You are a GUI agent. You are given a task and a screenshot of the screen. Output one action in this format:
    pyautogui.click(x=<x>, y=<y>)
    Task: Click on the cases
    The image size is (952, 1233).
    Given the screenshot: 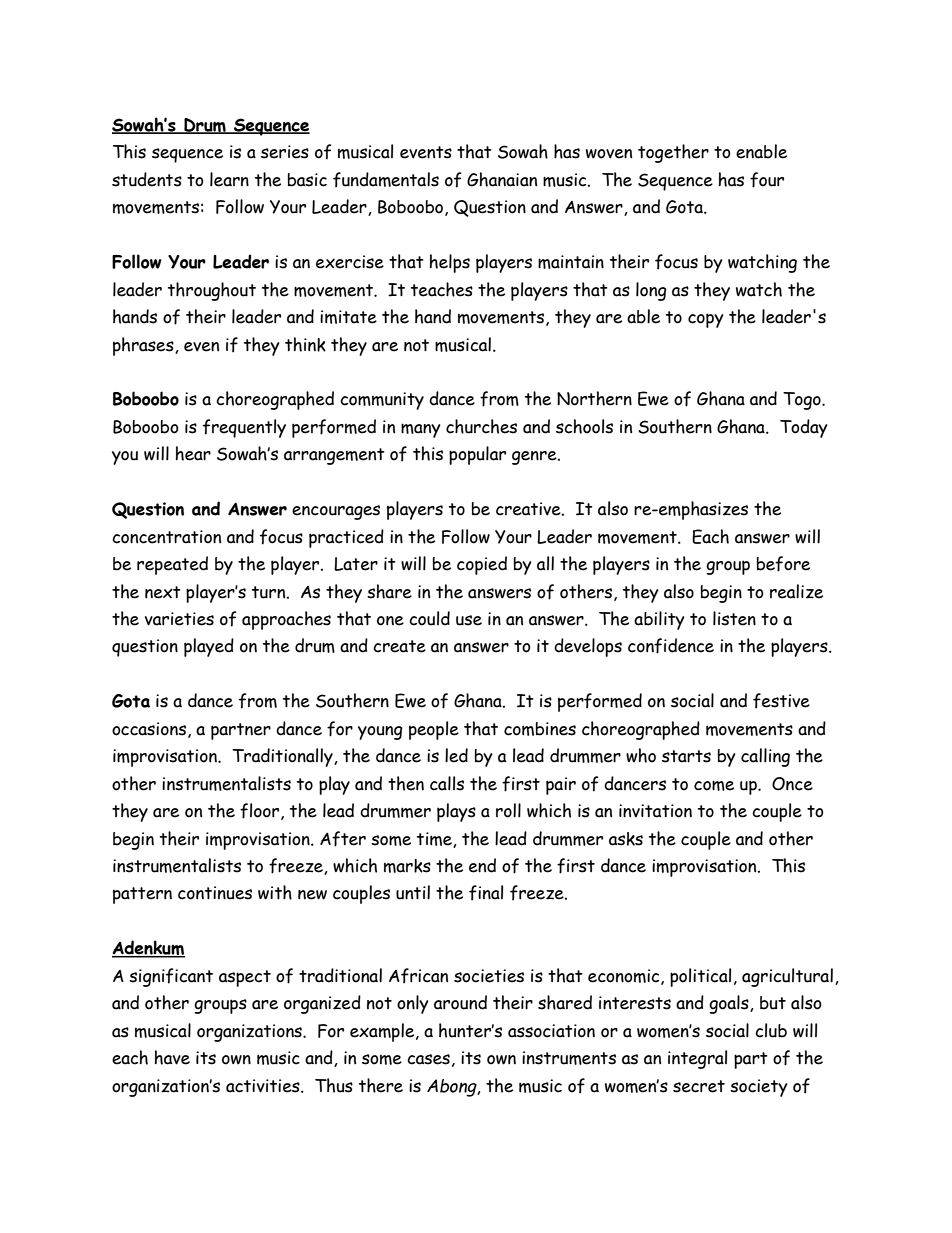 What is the action you would take?
    pyautogui.click(x=428, y=1059)
